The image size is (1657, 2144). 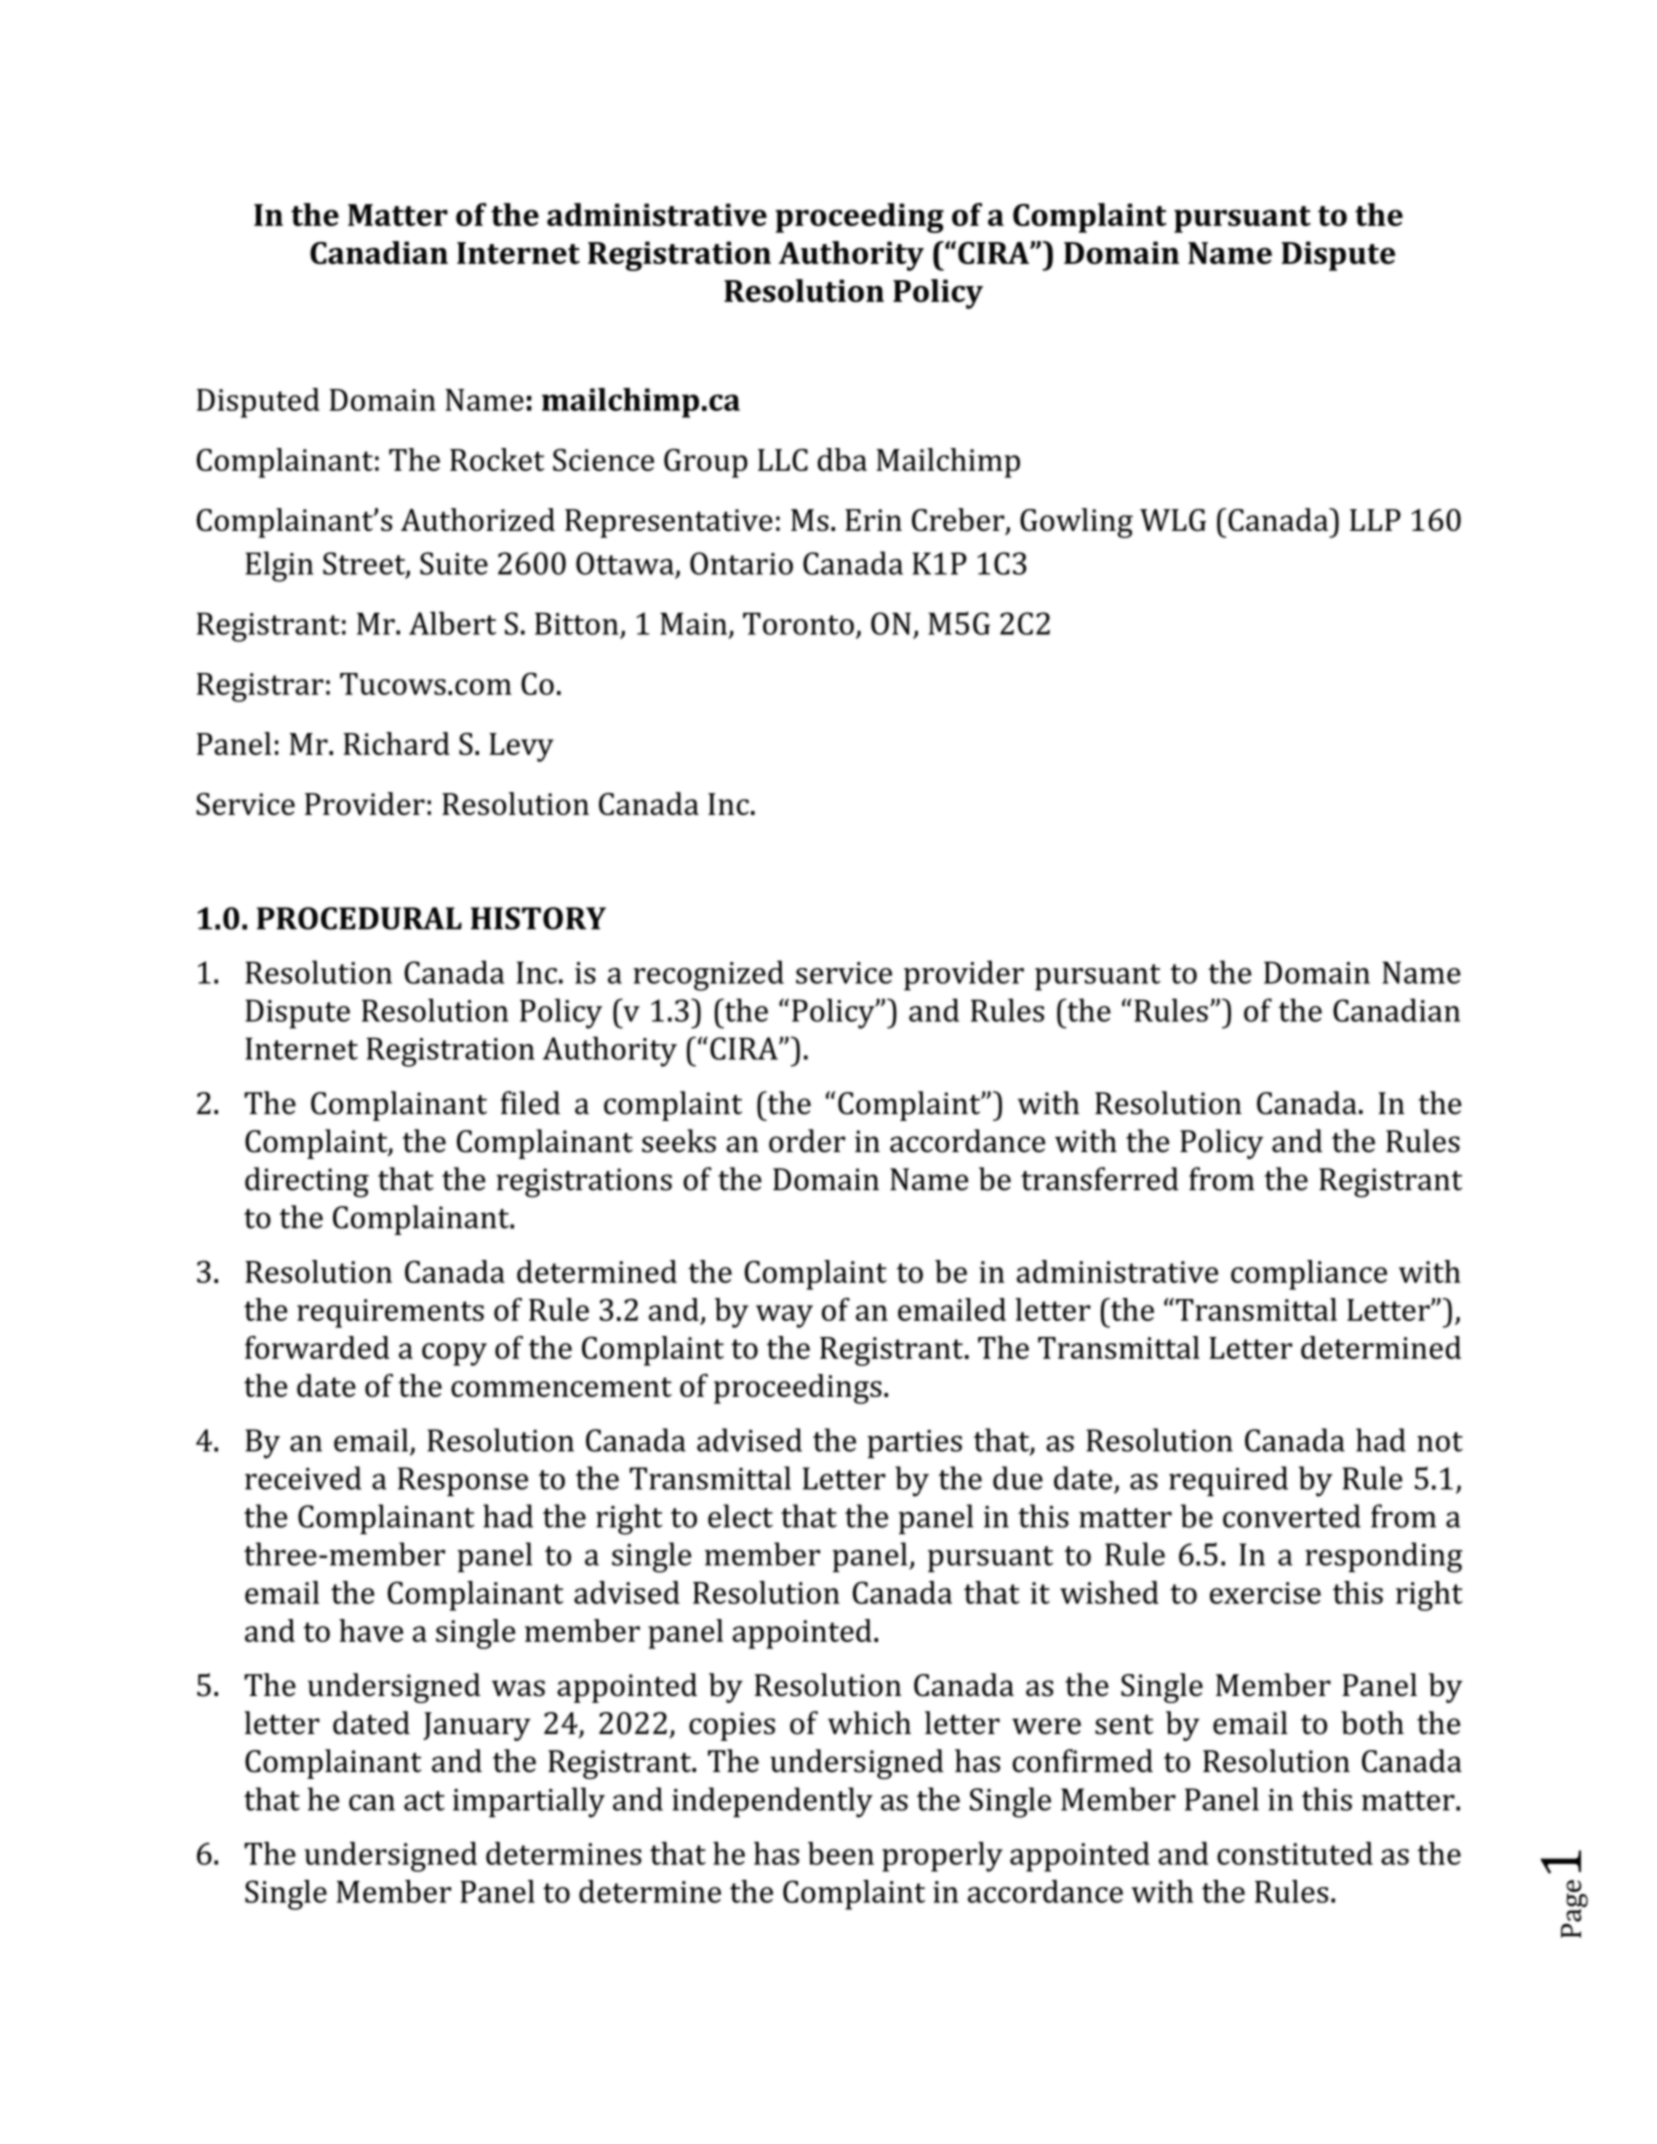 What do you see at coordinates (914, 1444) in the page?
I see `parties` at bounding box center [914, 1444].
